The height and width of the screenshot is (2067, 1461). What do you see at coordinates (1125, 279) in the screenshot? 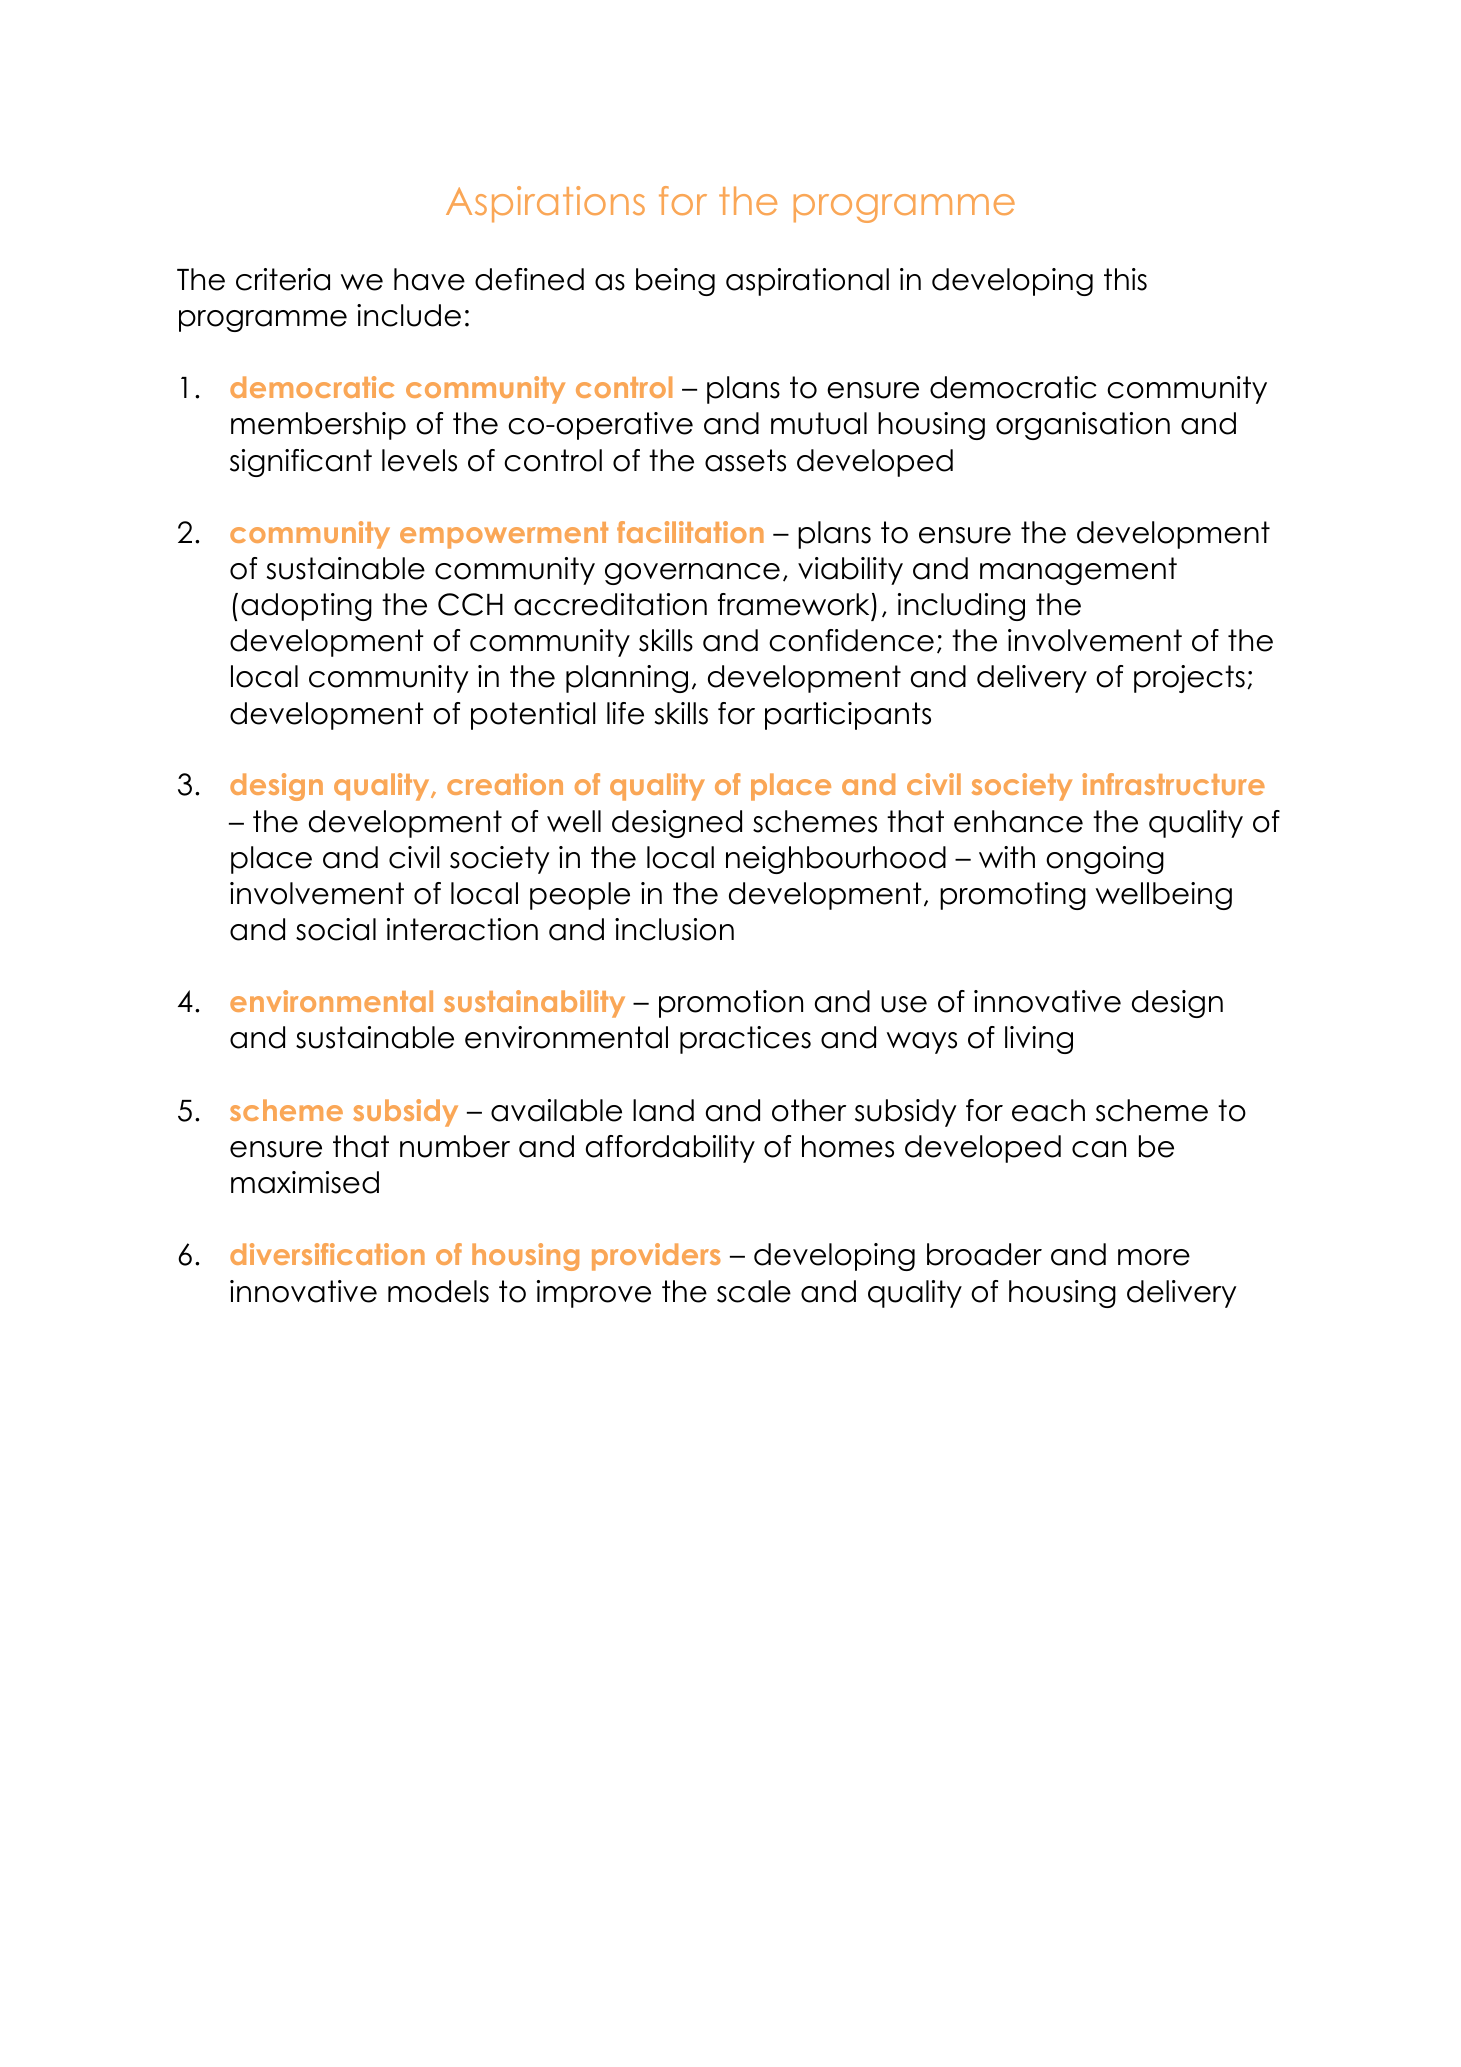
I see `this` at bounding box center [1125, 279].
